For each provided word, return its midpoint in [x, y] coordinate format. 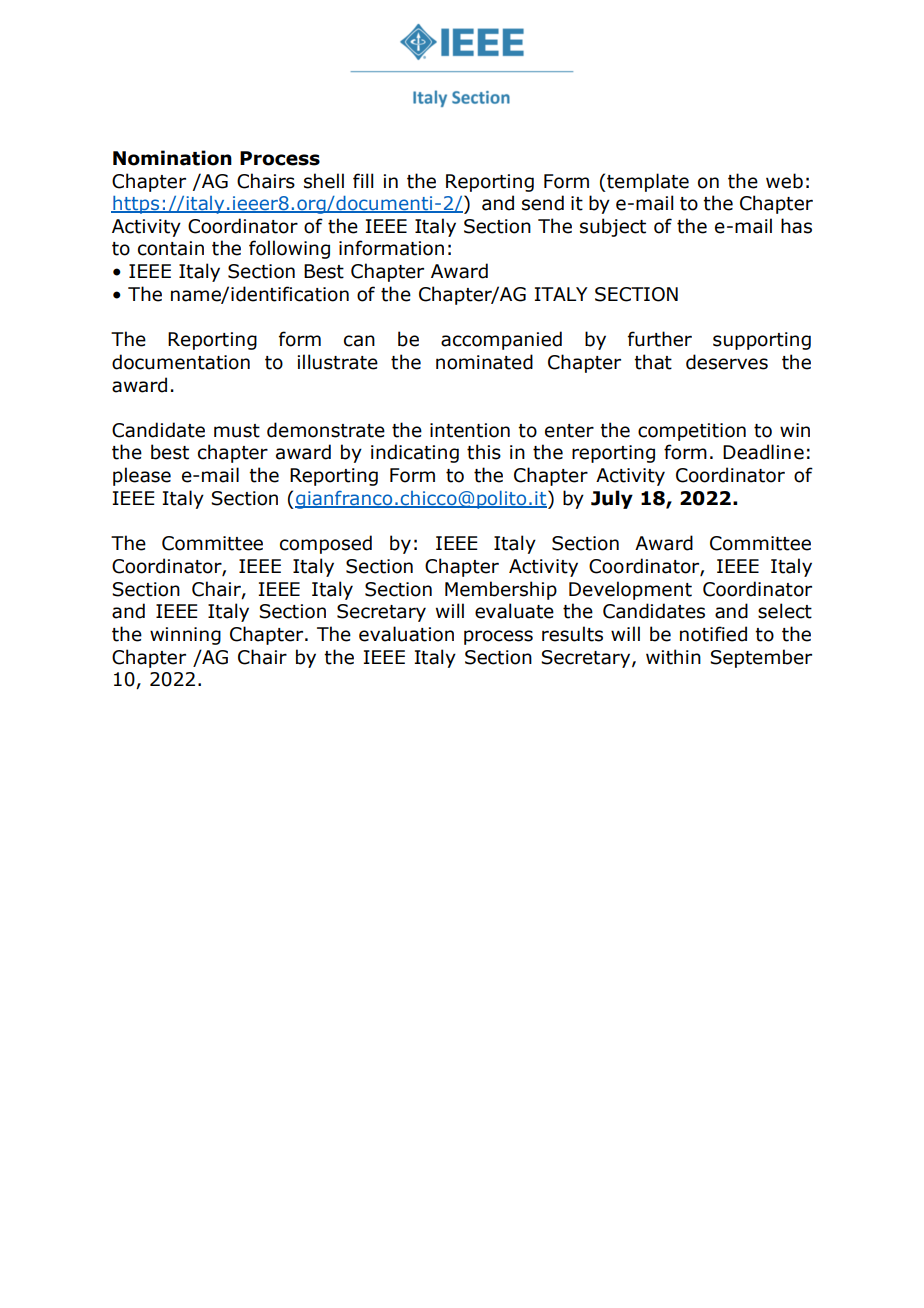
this [484, 452]
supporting [762, 341]
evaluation [406, 634]
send [543, 203]
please [142, 476]
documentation [181, 362]
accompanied [501, 340]
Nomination [172, 158]
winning [185, 636]
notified [713, 634]
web [784, 181]
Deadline [763, 452]
